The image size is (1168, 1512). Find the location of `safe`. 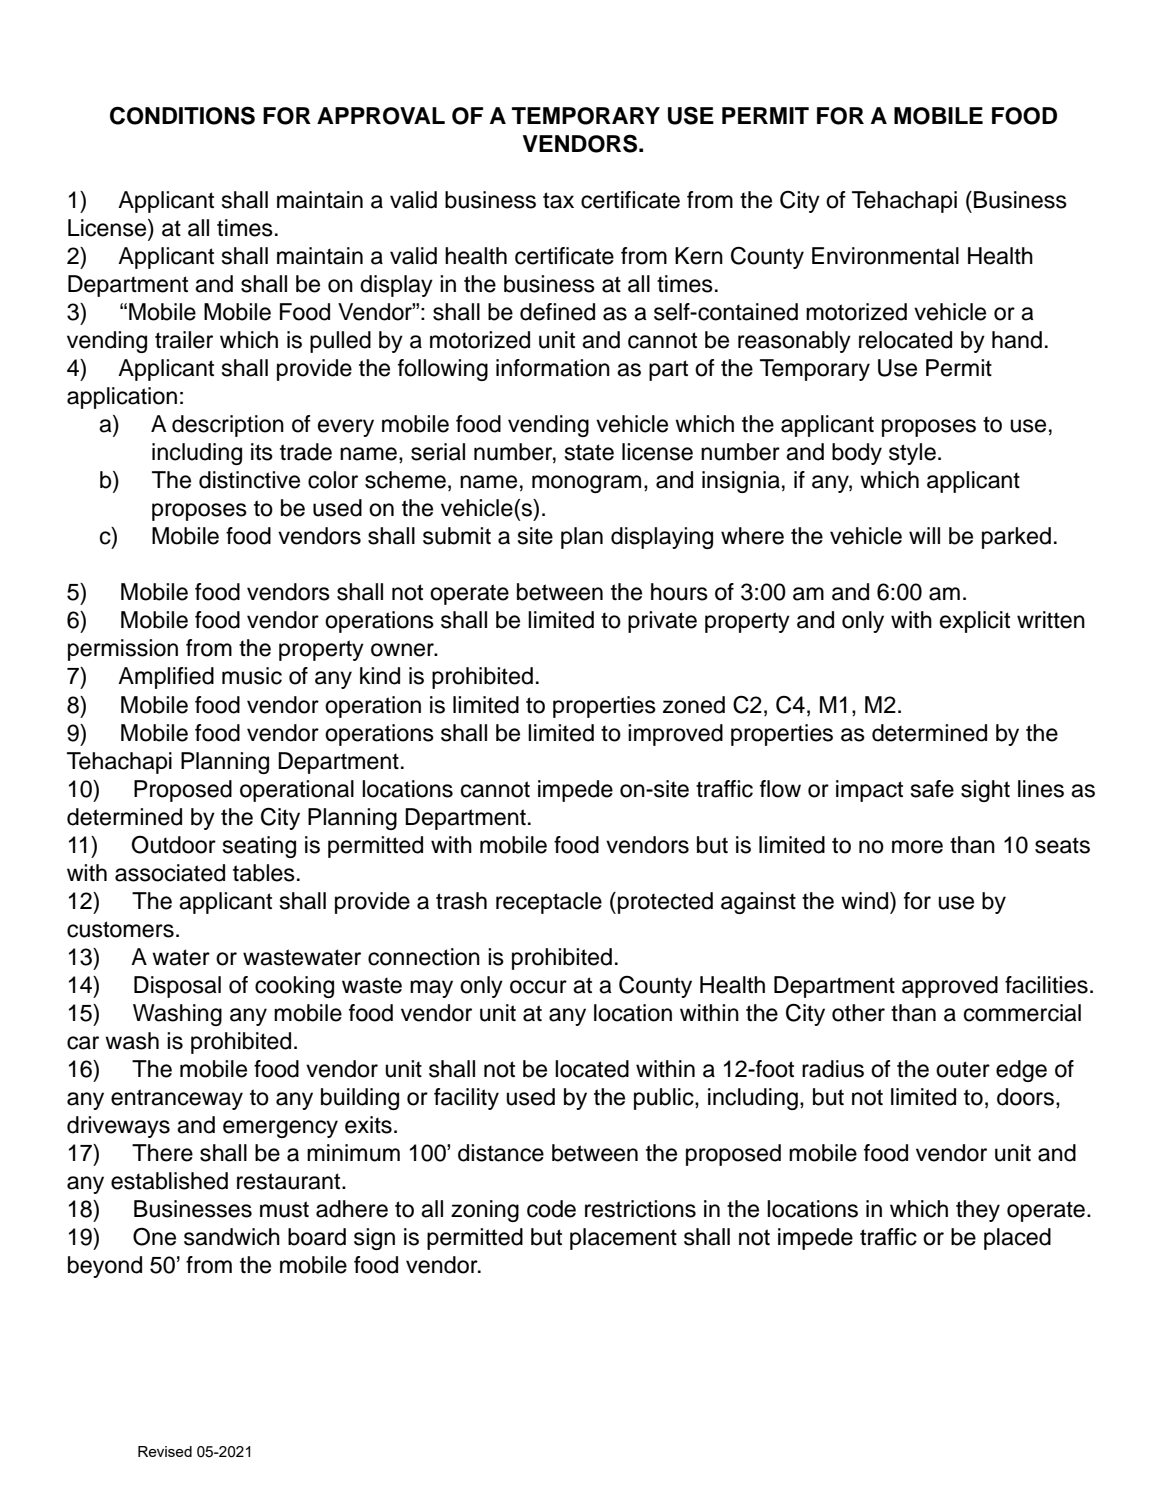

safe is located at coordinates (932, 789).
